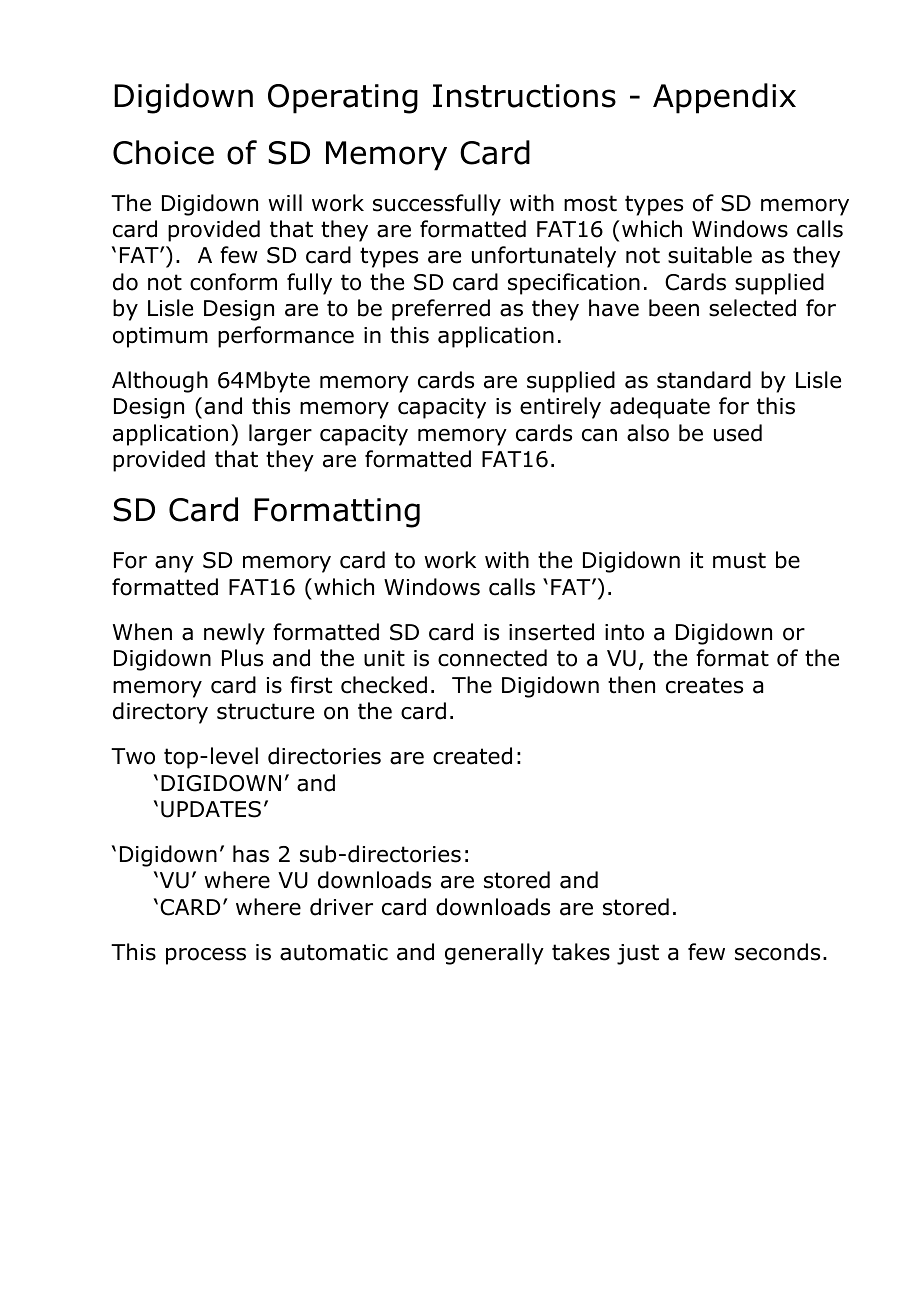 Image resolution: width=924 pixels, height=1308 pixels. Describe the element at coordinates (206, 956) in the screenshot. I see `process` at that location.
